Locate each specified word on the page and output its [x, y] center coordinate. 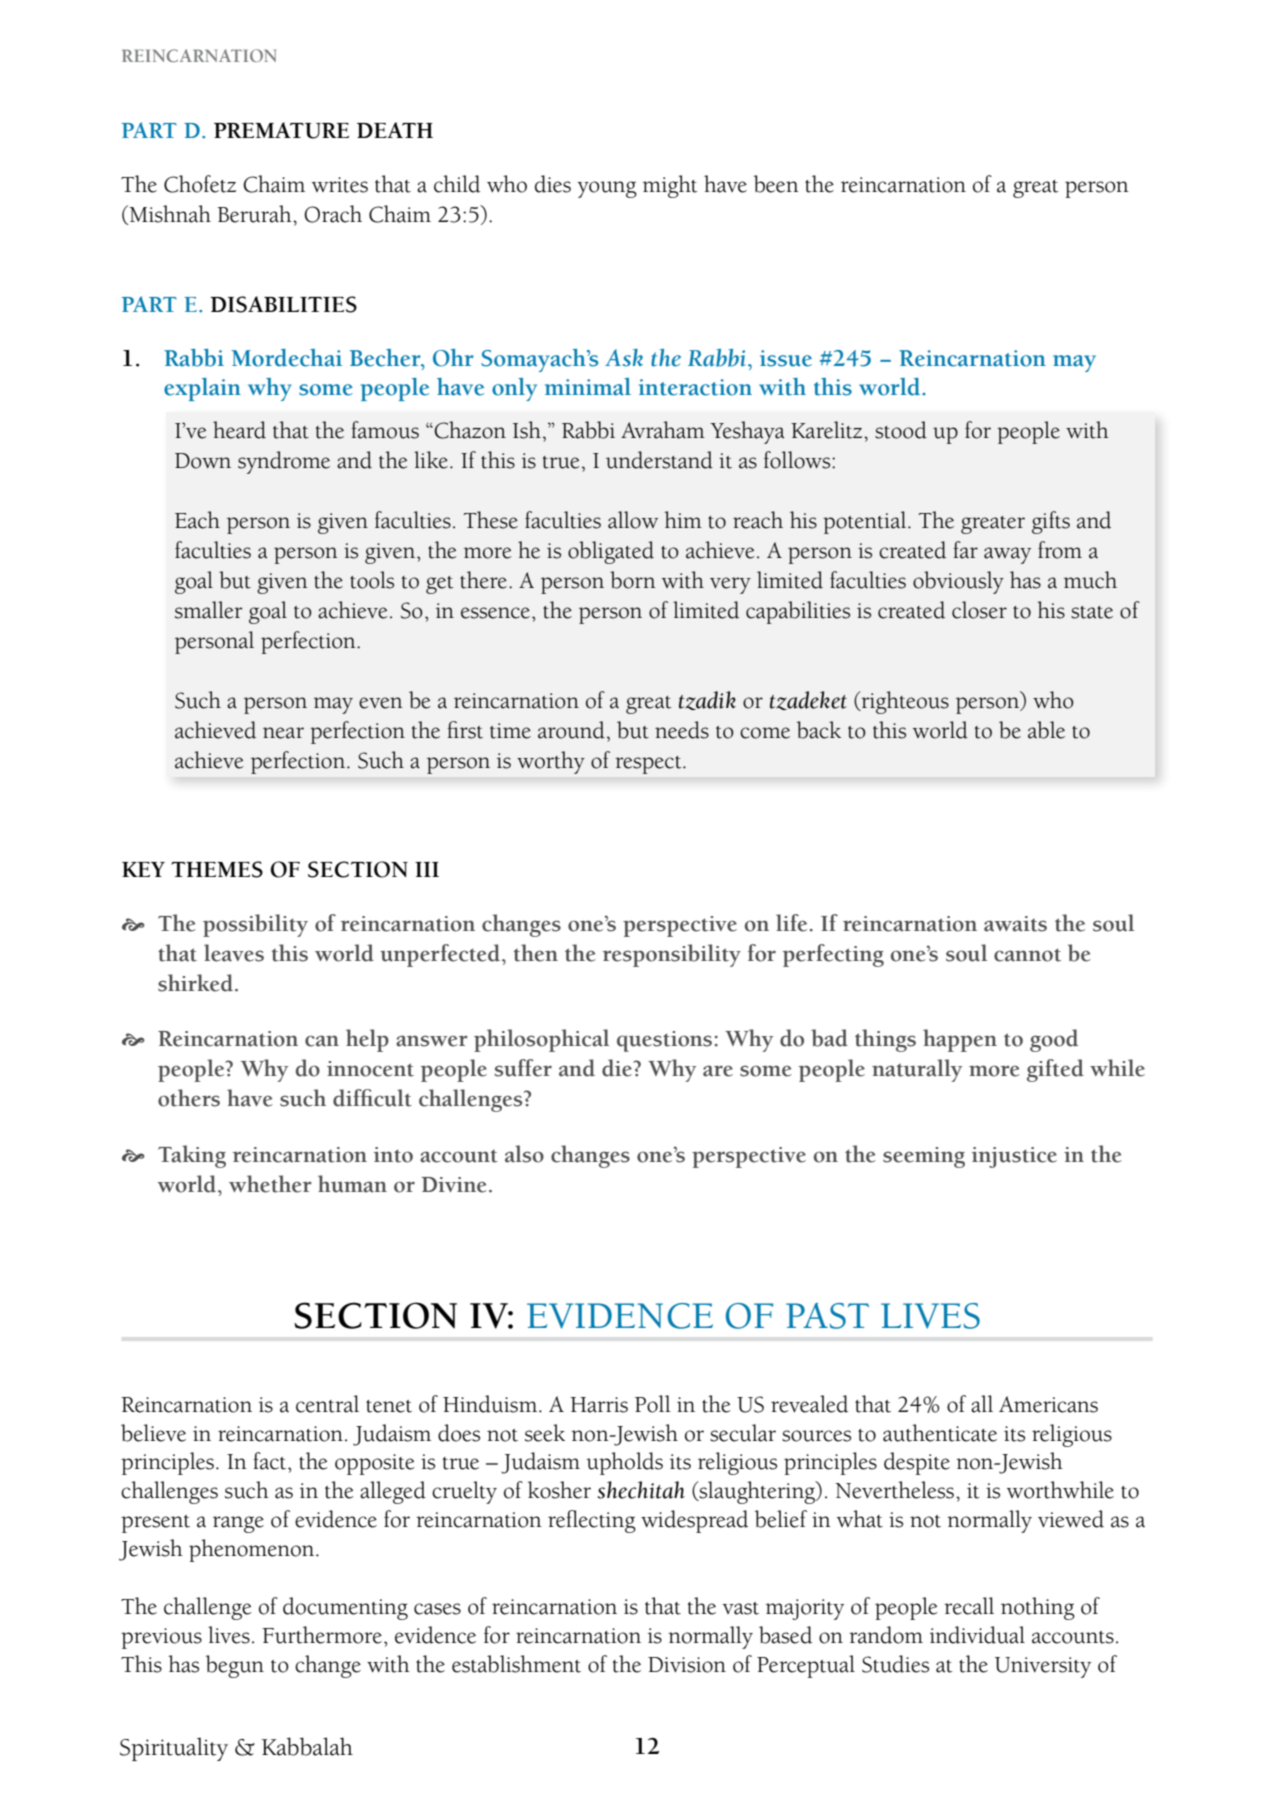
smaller [208, 610]
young [607, 189]
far [965, 550]
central [327, 1404]
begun [235, 1666]
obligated [611, 552]
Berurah [255, 214]
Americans [1048, 1404]
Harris [599, 1405]
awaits [1015, 924]
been [776, 184]
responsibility [672, 955]
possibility [255, 925]
